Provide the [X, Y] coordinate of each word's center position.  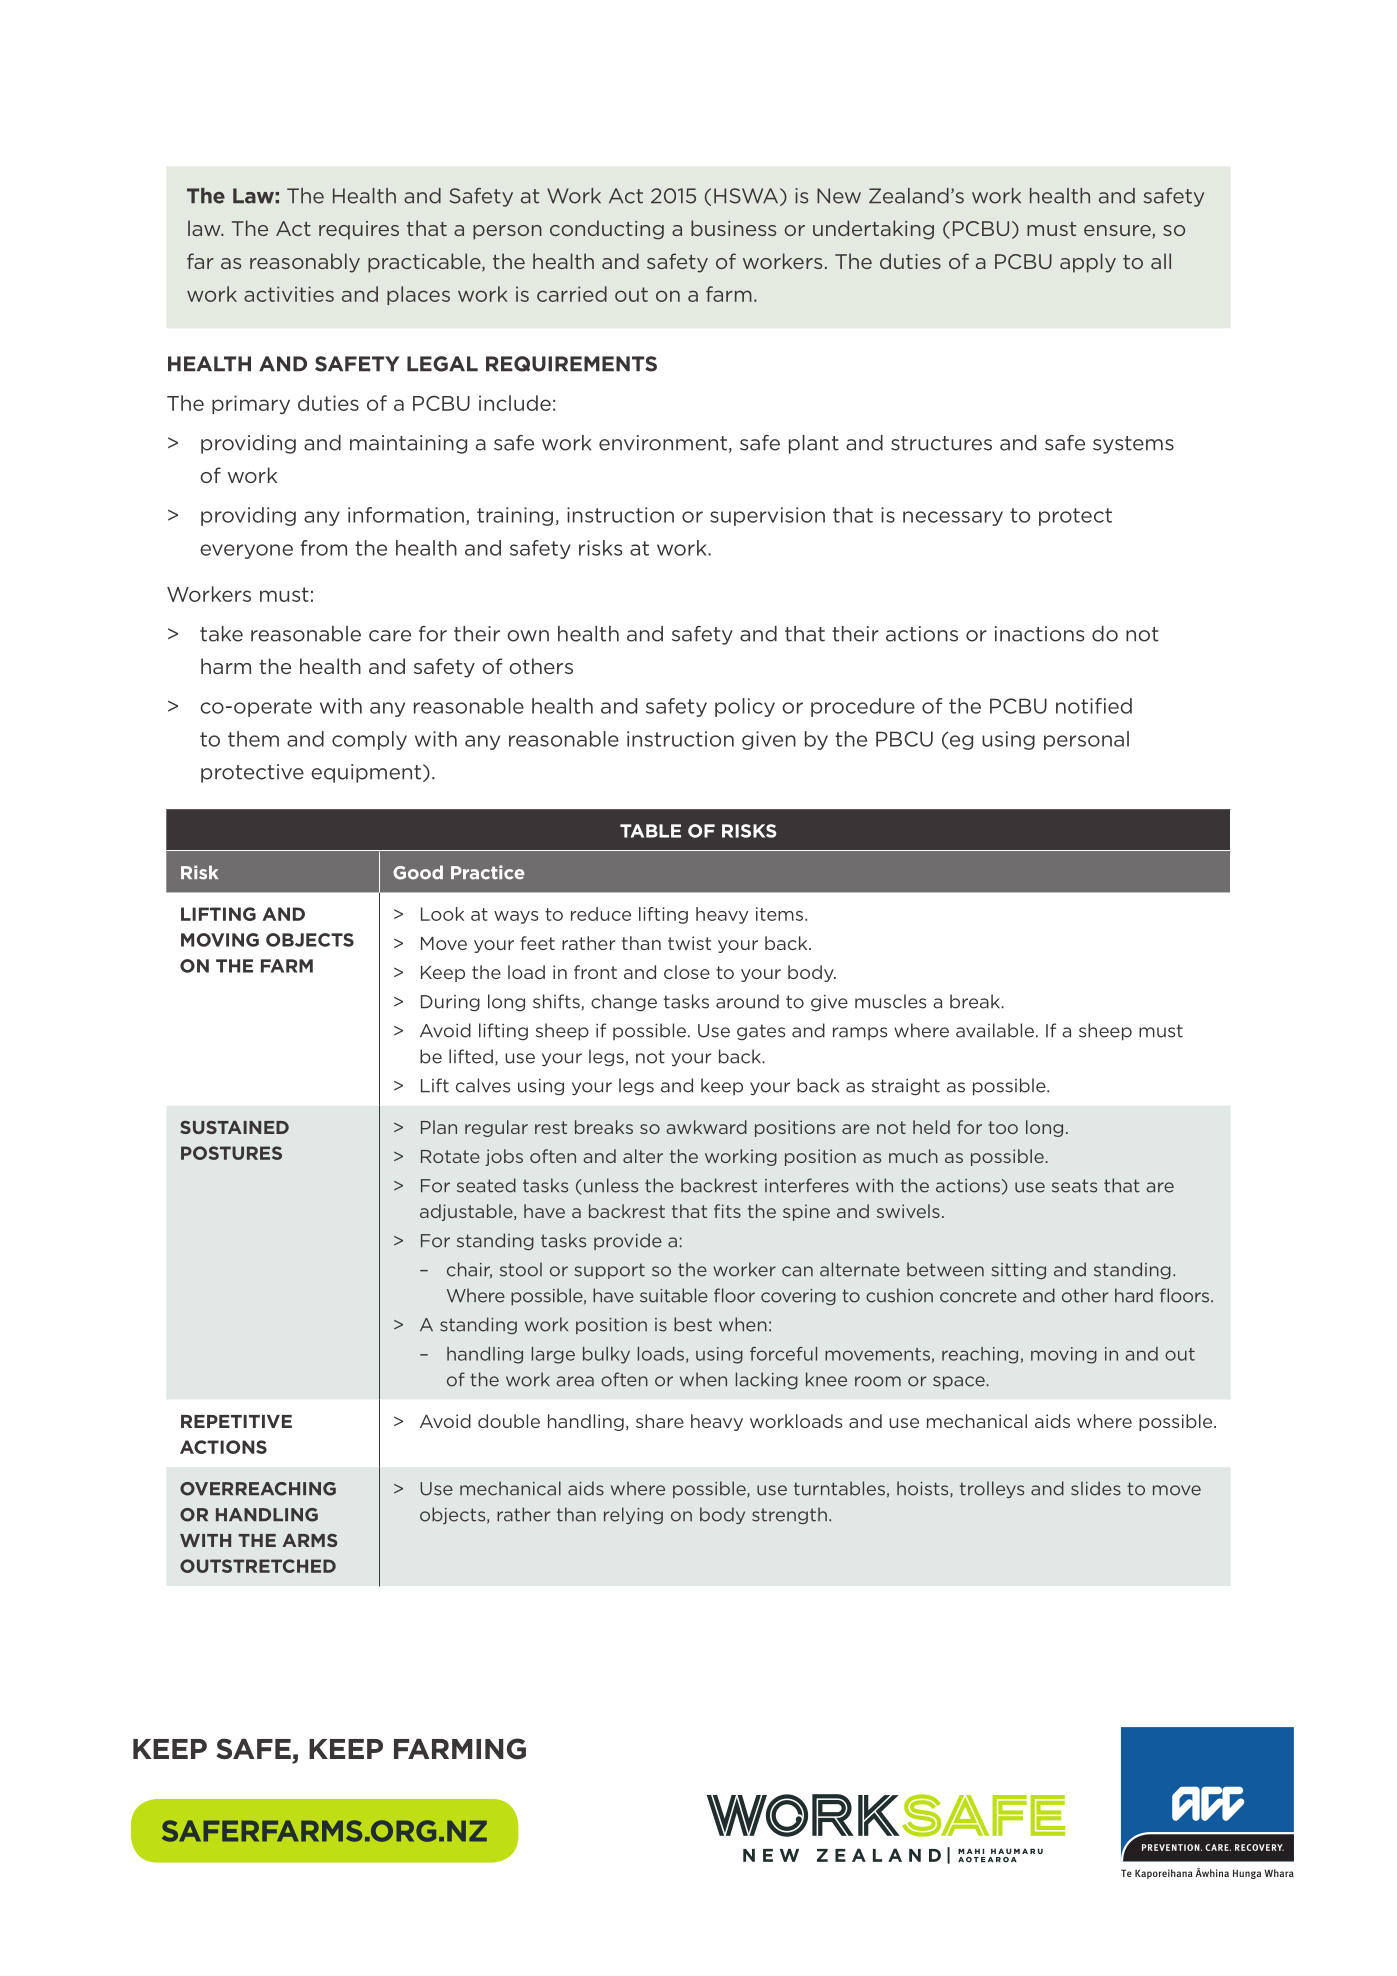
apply [1088, 263]
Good [418, 872]
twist [689, 943]
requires [359, 230]
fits [727, 1211]
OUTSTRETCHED [258, 1566]
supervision [767, 516]
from [323, 548]
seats [1074, 1186]
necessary [953, 518]
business [733, 228]
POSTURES [231, 1153]
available [995, 1030]
